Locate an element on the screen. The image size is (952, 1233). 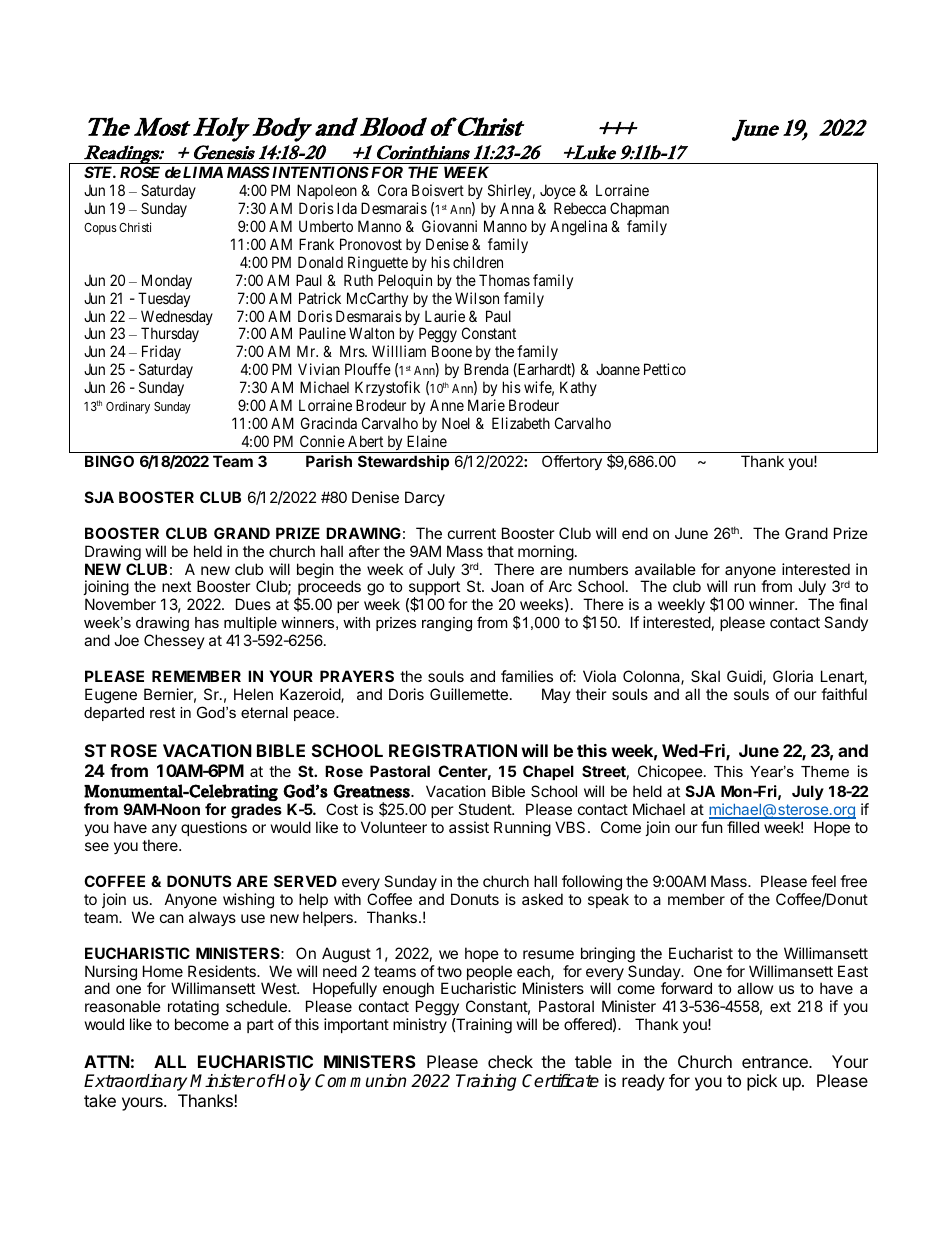
questions is located at coordinates (214, 828).
